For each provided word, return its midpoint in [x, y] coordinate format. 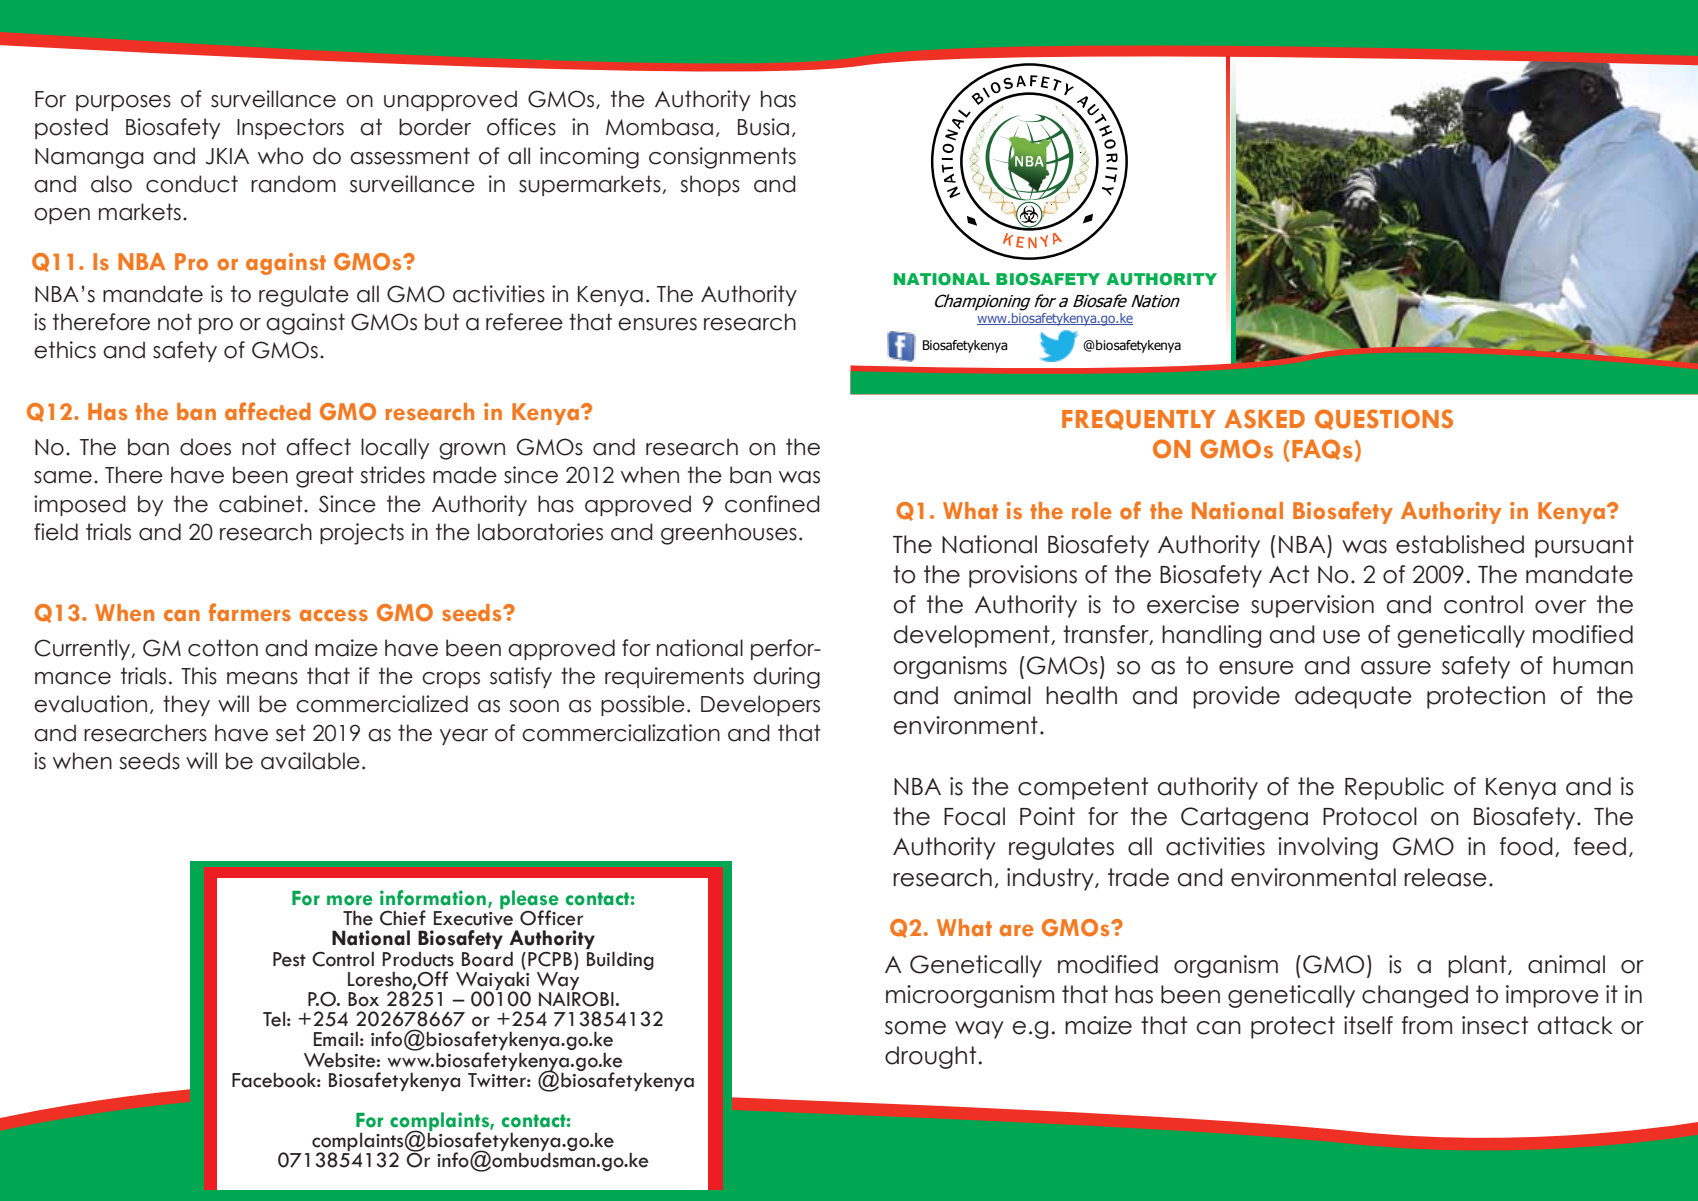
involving [1328, 848]
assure [1396, 668]
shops [710, 185]
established [1460, 544]
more [350, 900]
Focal [974, 816]
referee [524, 322]
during [786, 678]
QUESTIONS [1384, 419]
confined [772, 504]
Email [336, 1039]
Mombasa [659, 127]
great [325, 477]
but [442, 322]
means [262, 678]
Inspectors [290, 128]
